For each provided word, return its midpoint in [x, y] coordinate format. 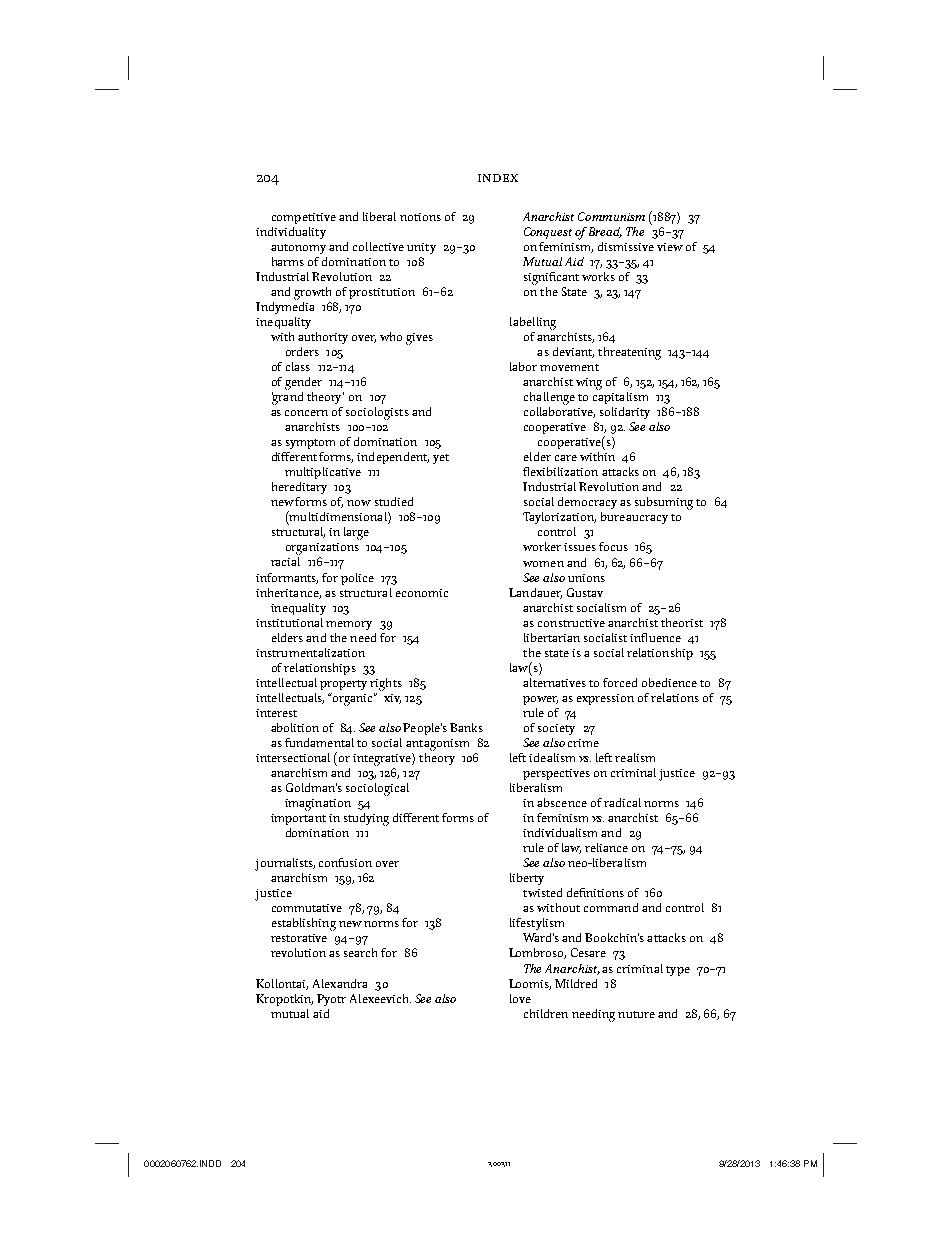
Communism [611, 216]
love [520, 998]
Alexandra [340, 983]
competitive [304, 218]
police [357, 579]
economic [422, 593]
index [498, 178]
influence [655, 637]
